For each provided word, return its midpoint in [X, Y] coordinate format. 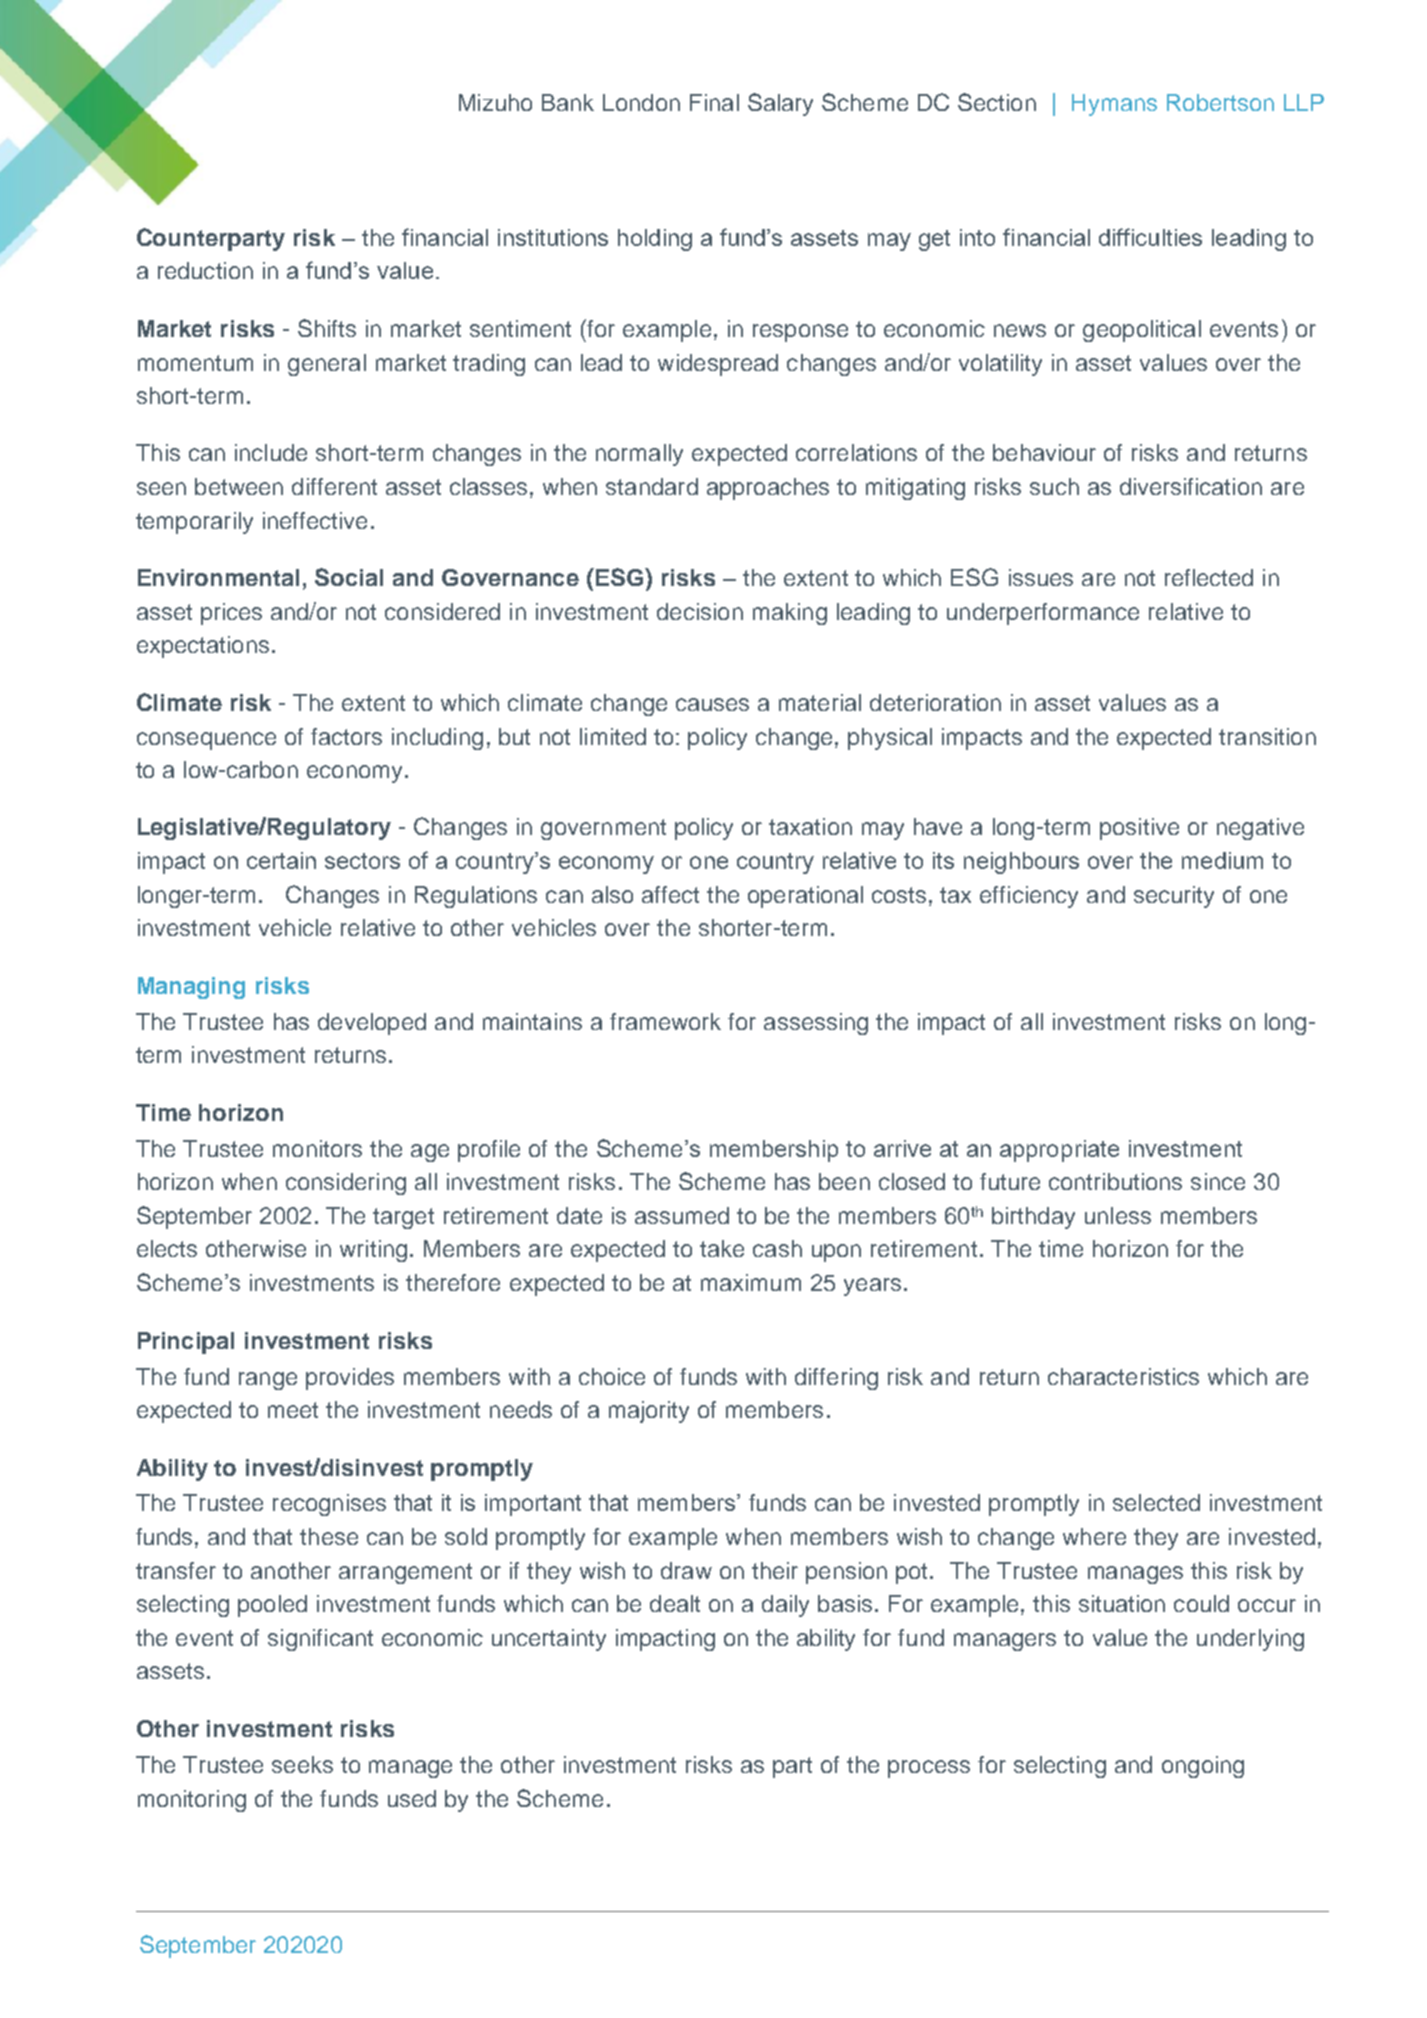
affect [670, 894]
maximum [751, 1282]
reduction [205, 270]
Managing [191, 988]
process [929, 1769]
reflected [1209, 577]
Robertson [1220, 102]
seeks [302, 1764]
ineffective [315, 520]
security [1174, 897]
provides [350, 1379]
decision [700, 611]
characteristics [1123, 1376]
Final [714, 102]
